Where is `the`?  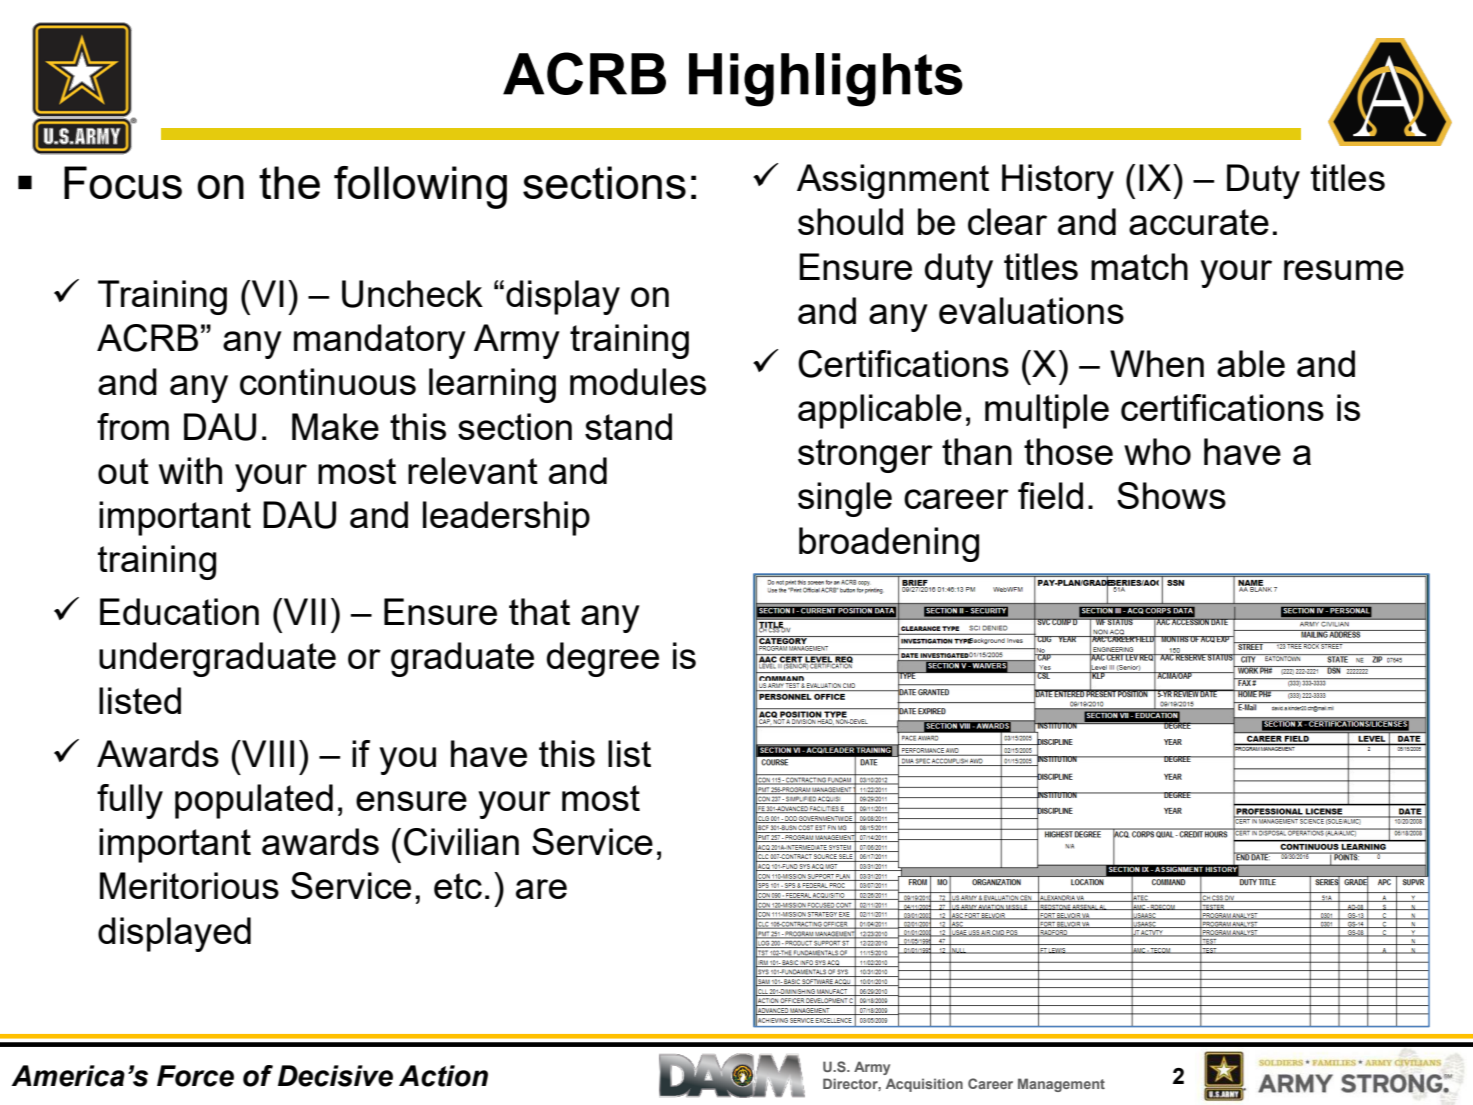
the is located at coordinates (289, 182).
